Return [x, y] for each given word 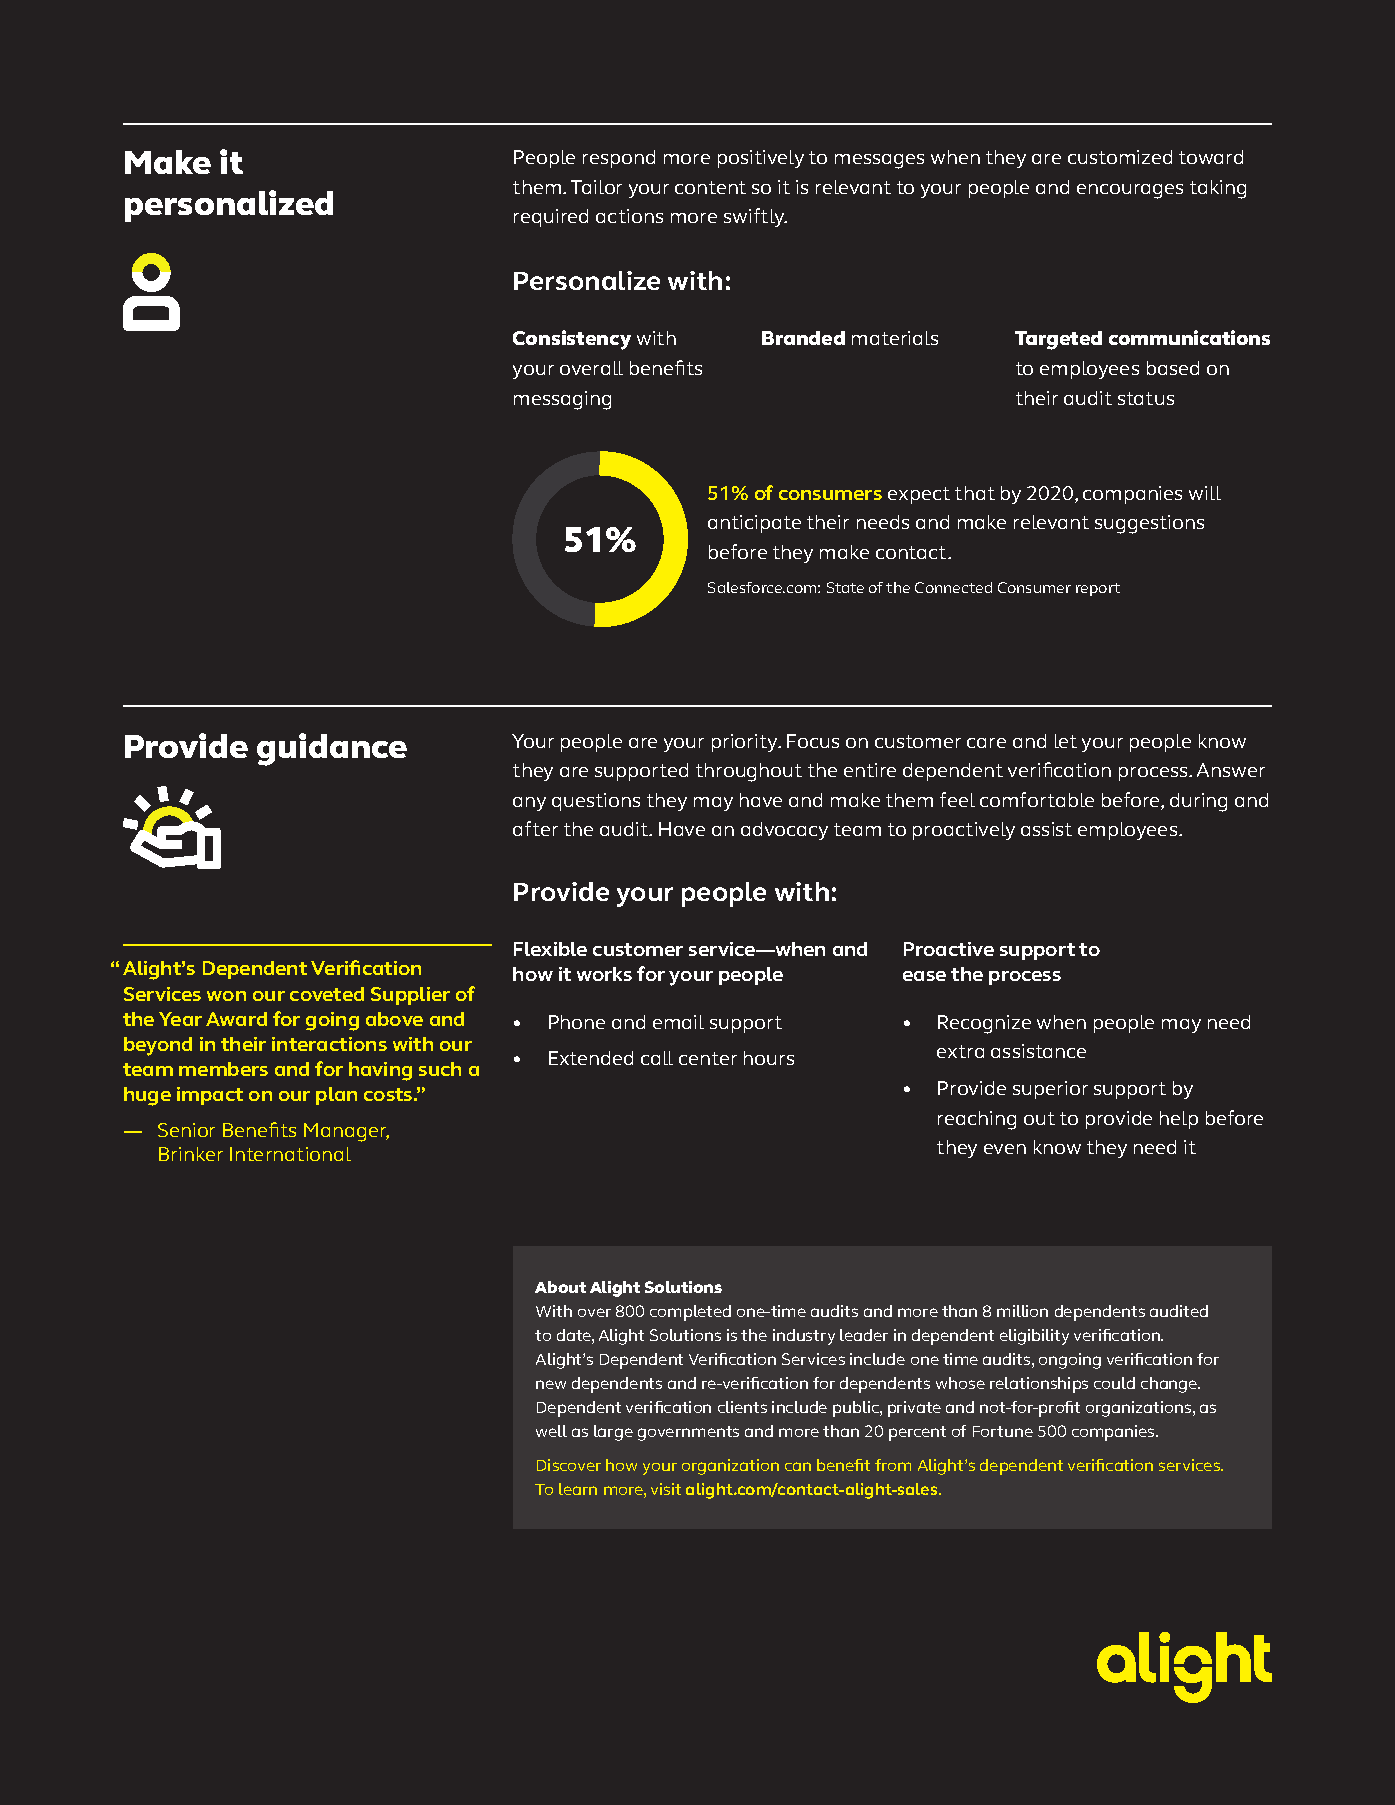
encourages [1130, 191]
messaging [562, 400]
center [708, 1058]
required [551, 218]
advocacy [784, 831]
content [710, 187]
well [551, 1431]
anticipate [754, 524]
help [1179, 1120]
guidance [332, 749]
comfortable [1037, 799]
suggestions [1149, 524]
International [290, 1154]
